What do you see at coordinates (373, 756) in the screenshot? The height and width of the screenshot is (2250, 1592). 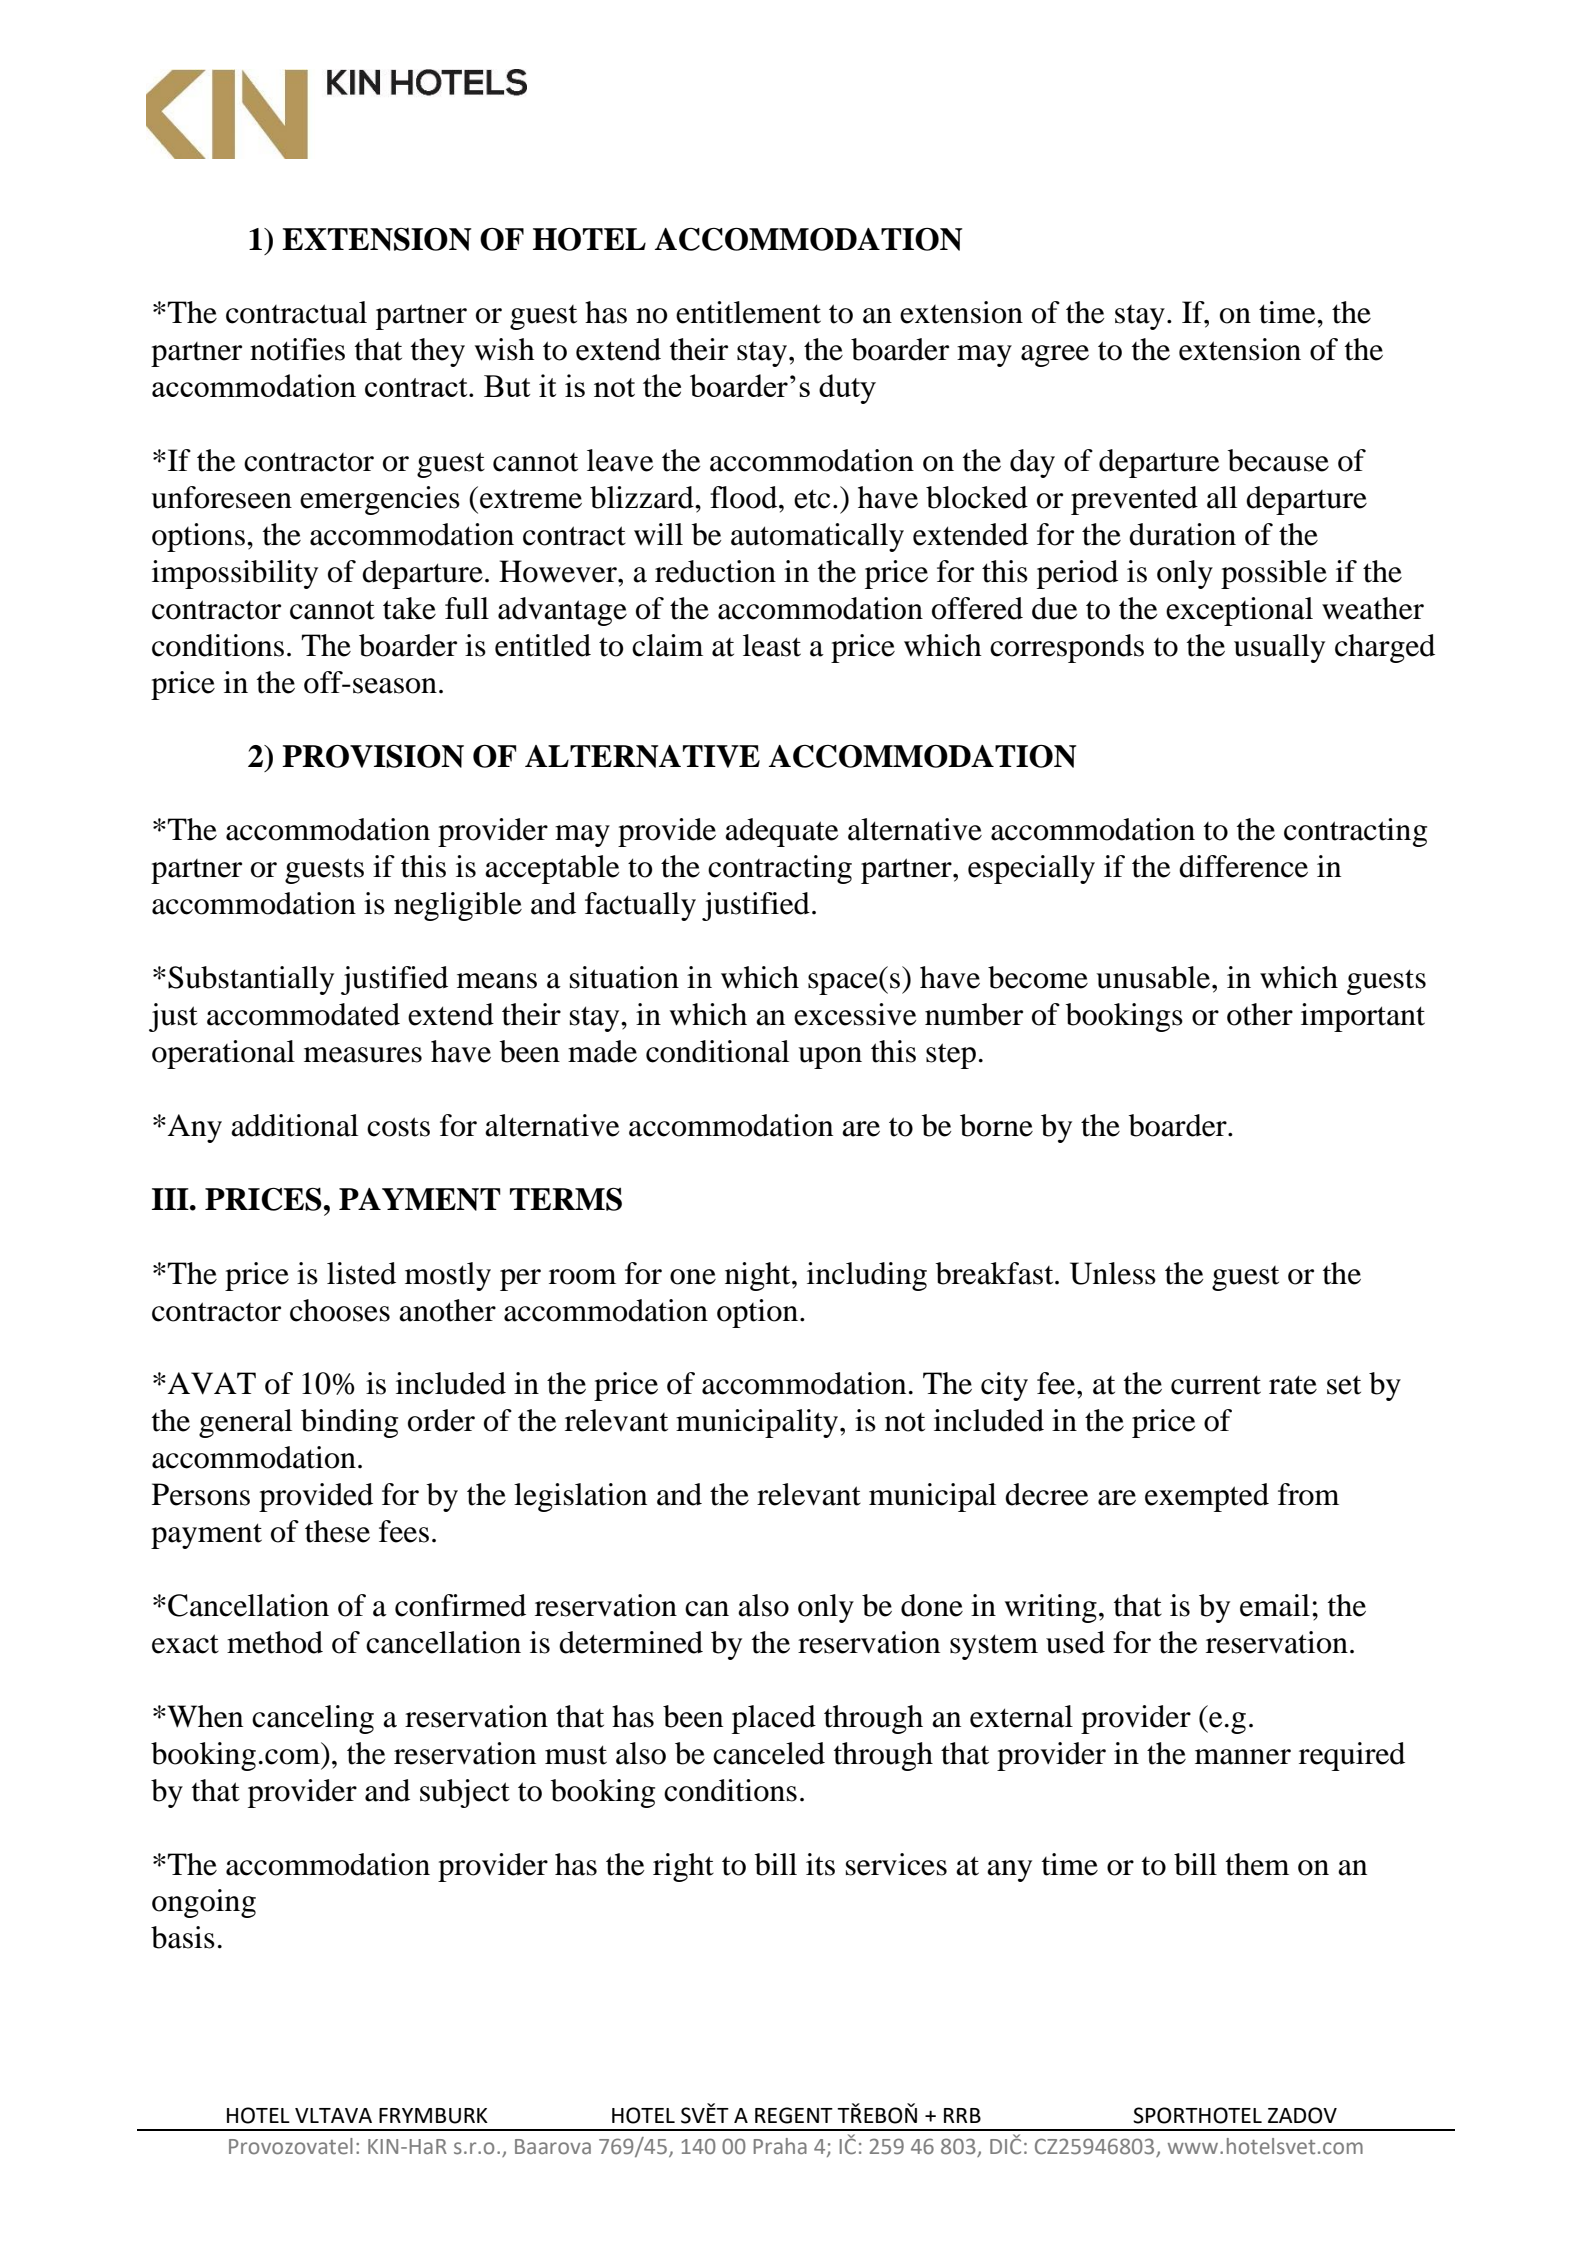 I see `PROVISION` at bounding box center [373, 756].
